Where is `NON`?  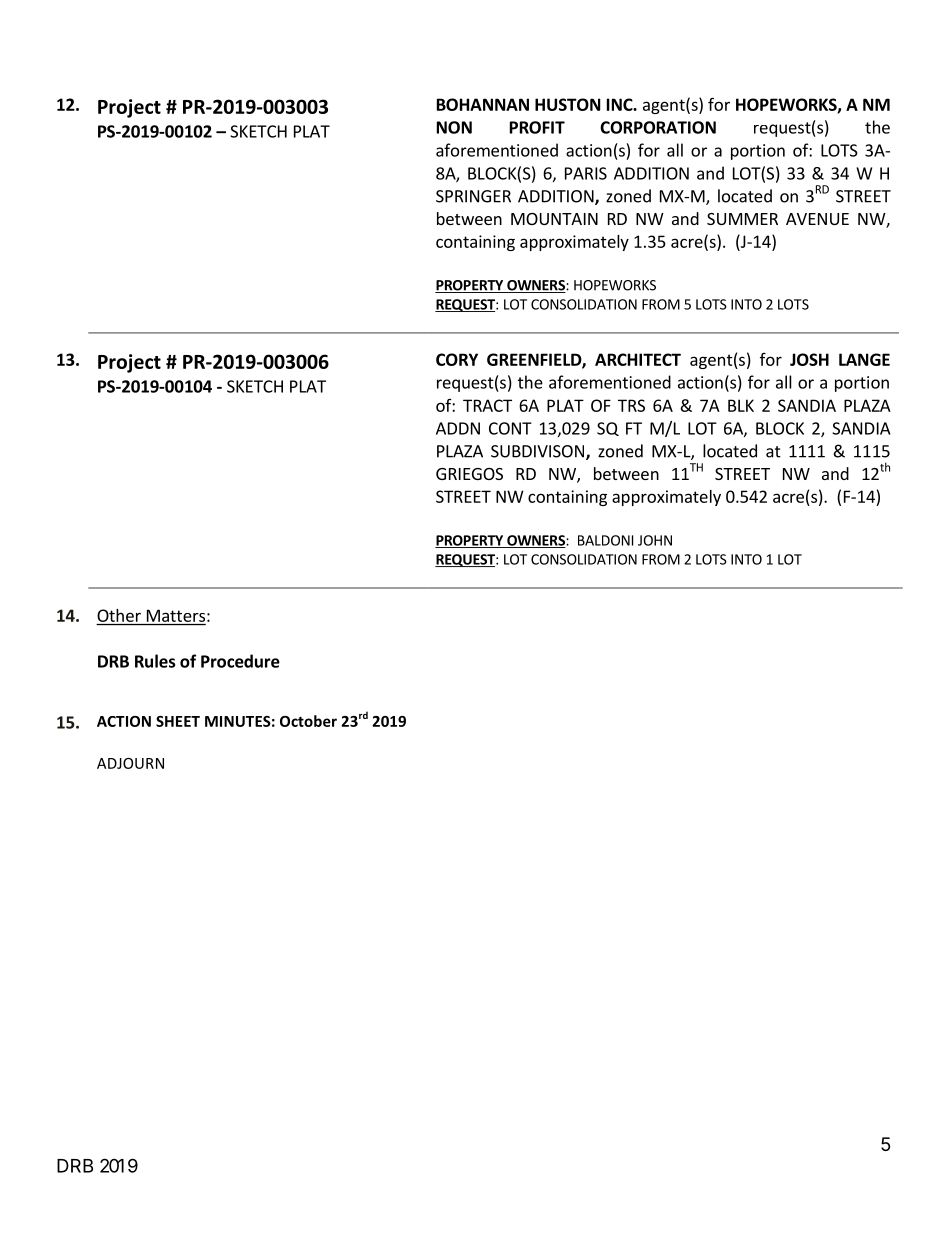
NON is located at coordinates (454, 127).
